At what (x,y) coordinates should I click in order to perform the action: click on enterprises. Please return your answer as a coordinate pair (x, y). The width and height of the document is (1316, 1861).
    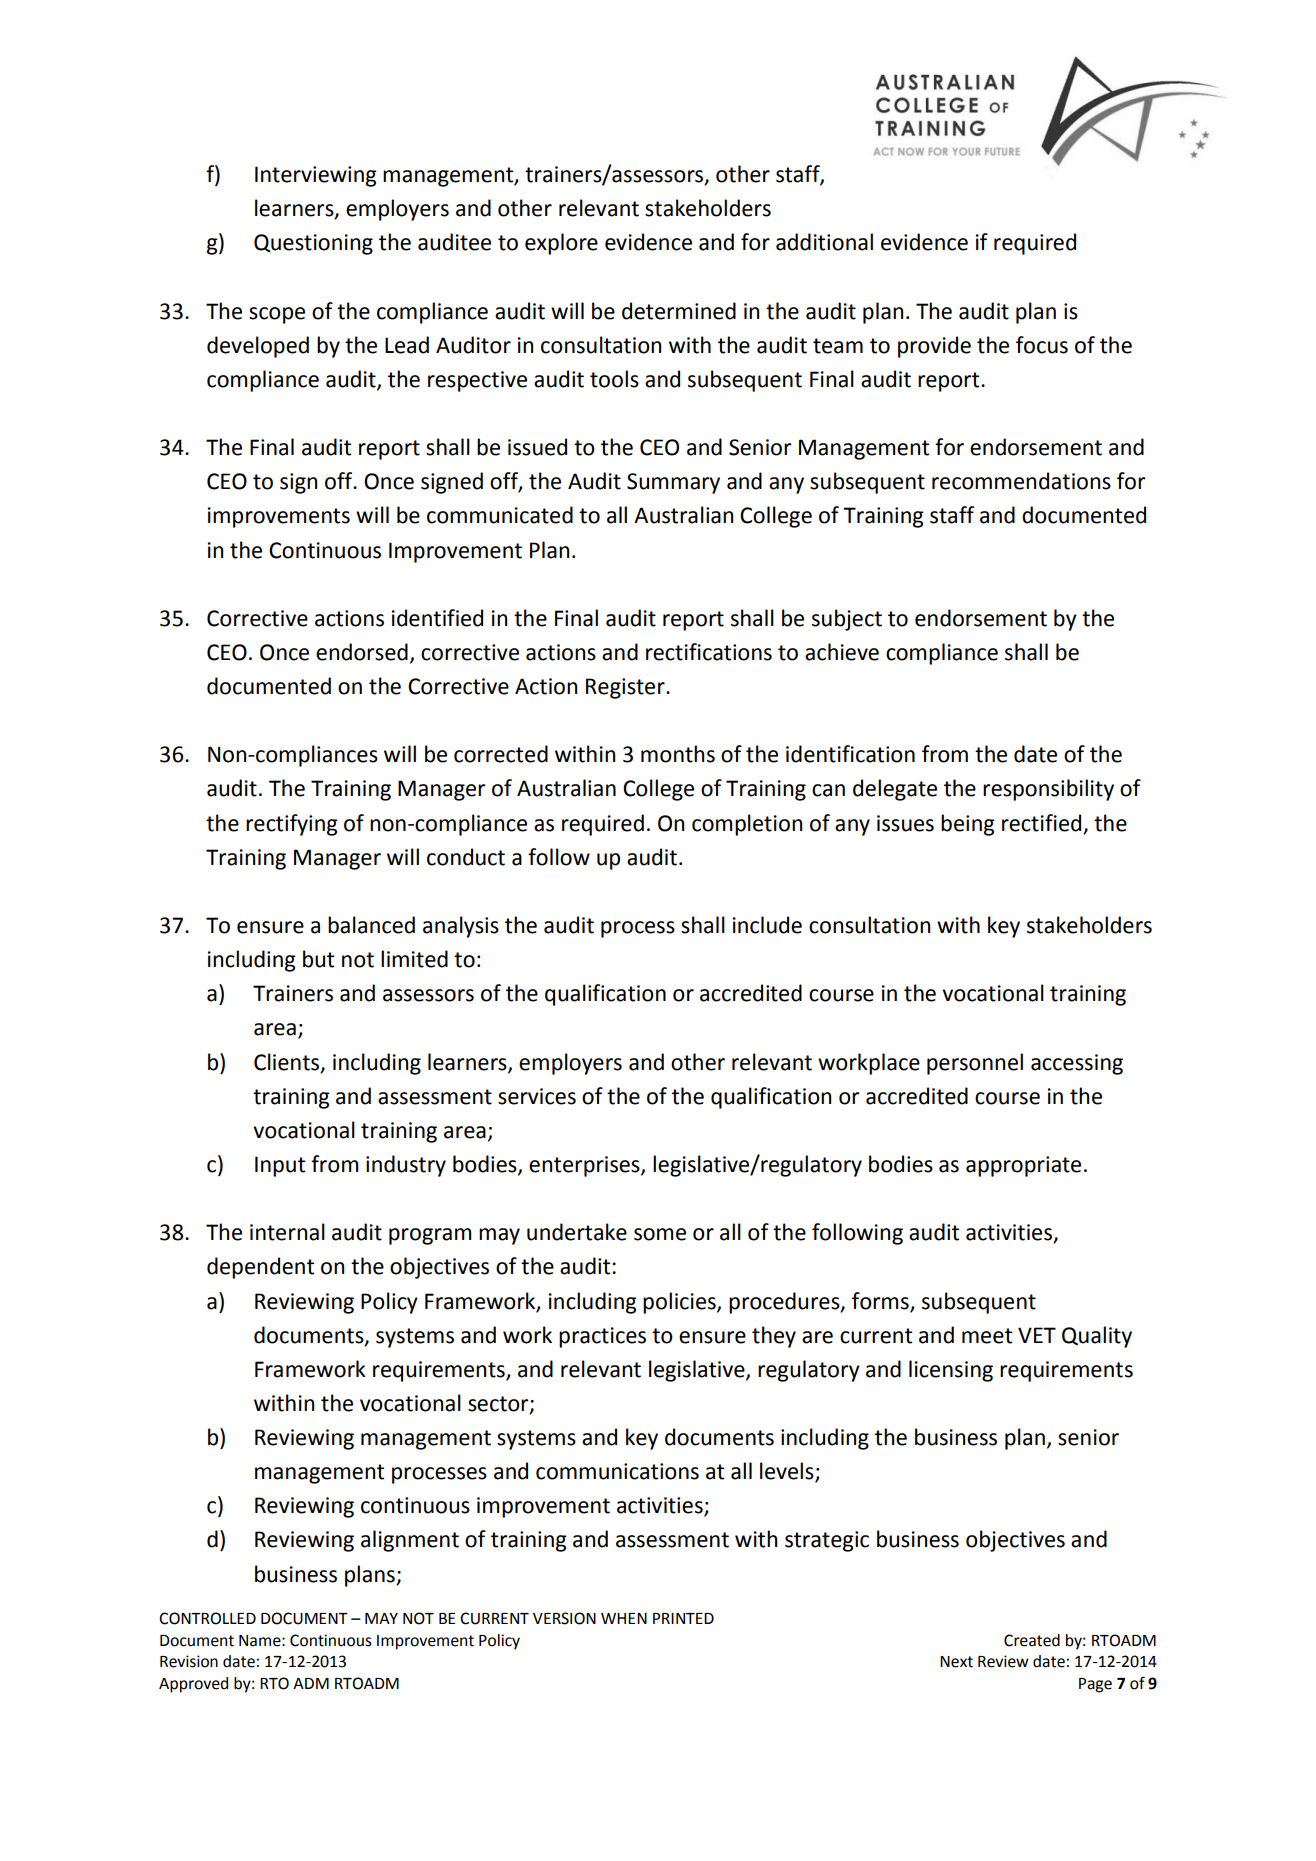
    Looking at the image, I should click on (585, 1166).
